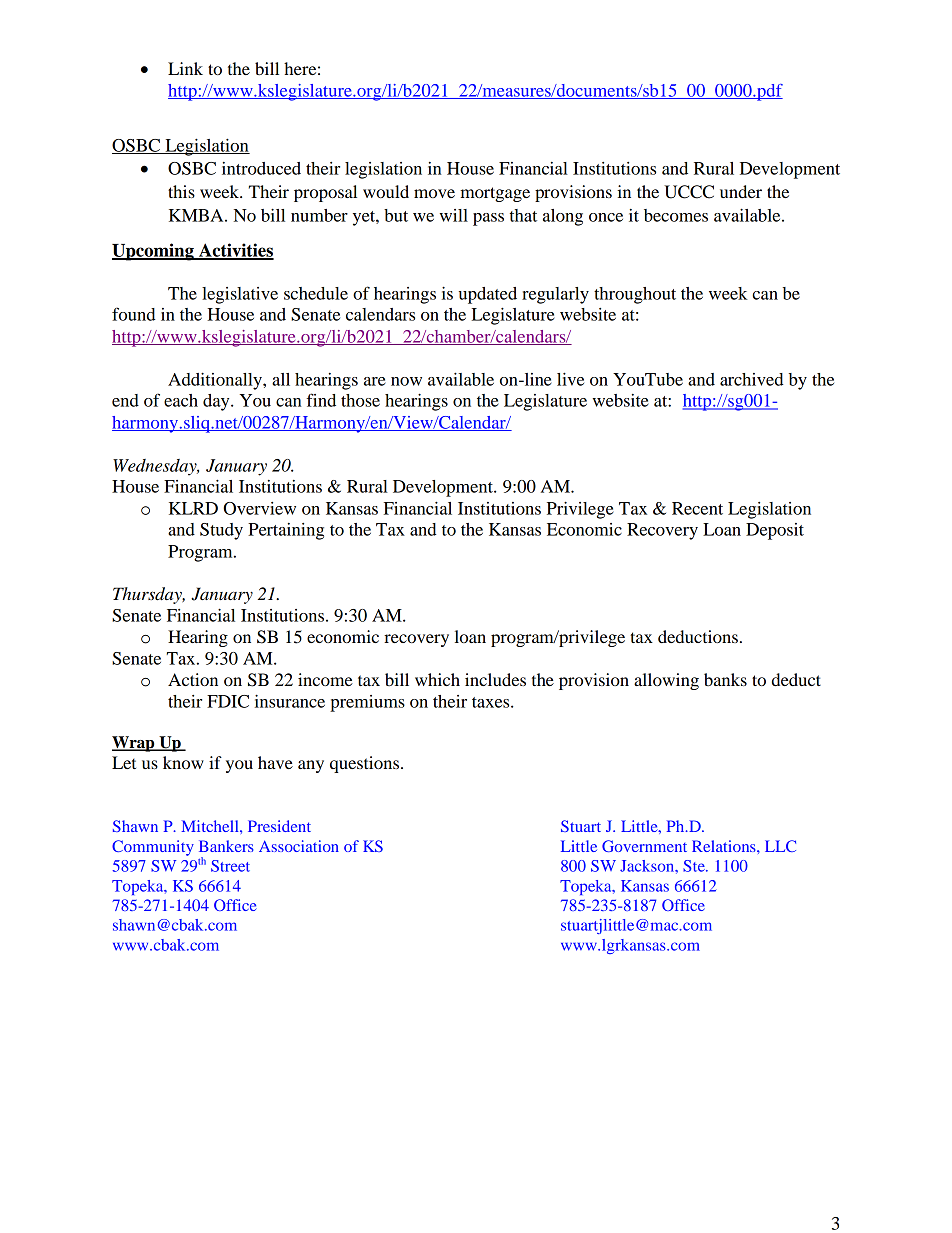  What do you see at coordinates (185, 68) in the page?
I see `Link` at bounding box center [185, 68].
